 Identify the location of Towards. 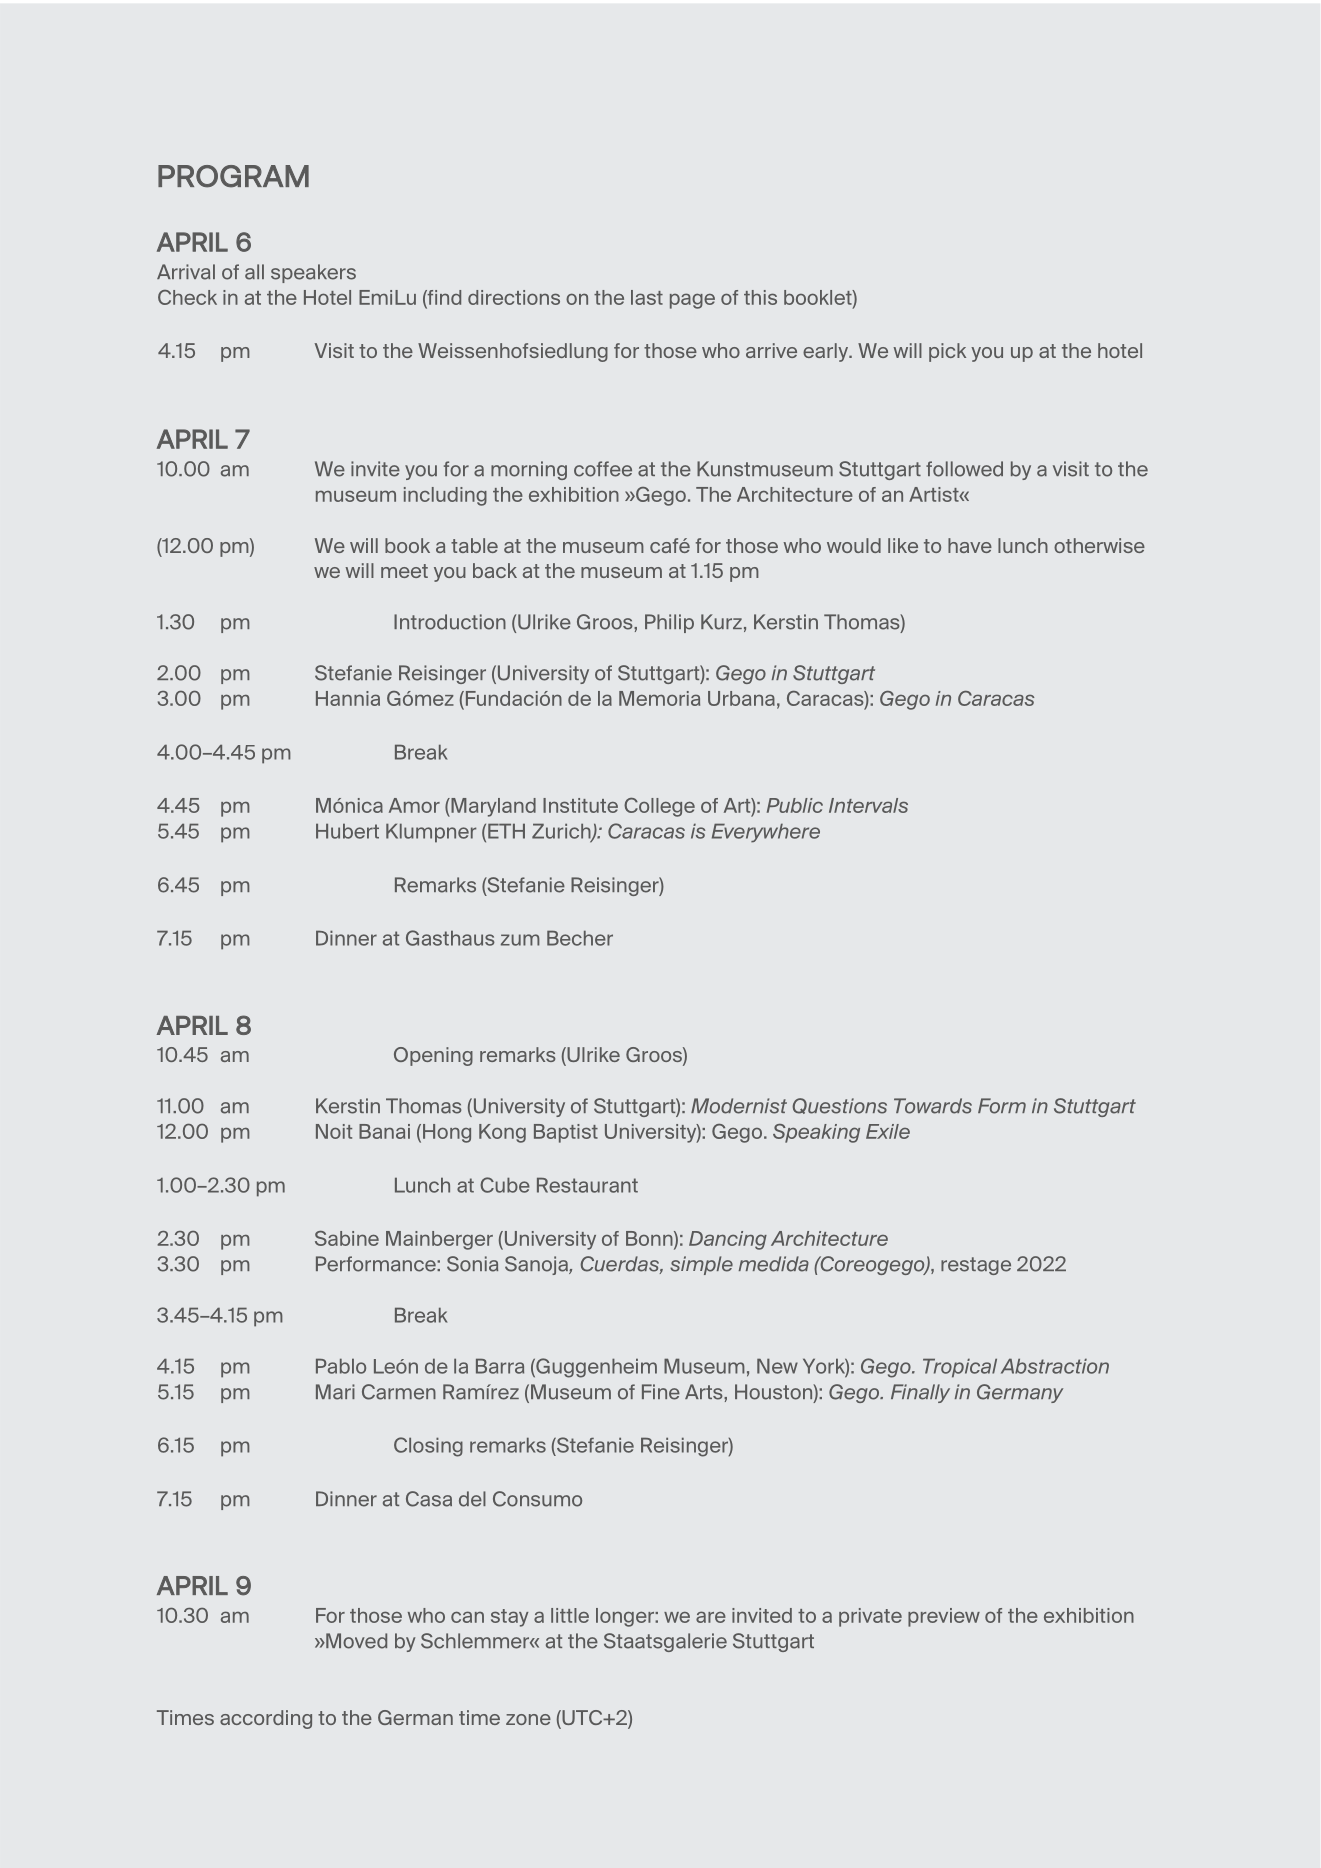
(933, 1106).
